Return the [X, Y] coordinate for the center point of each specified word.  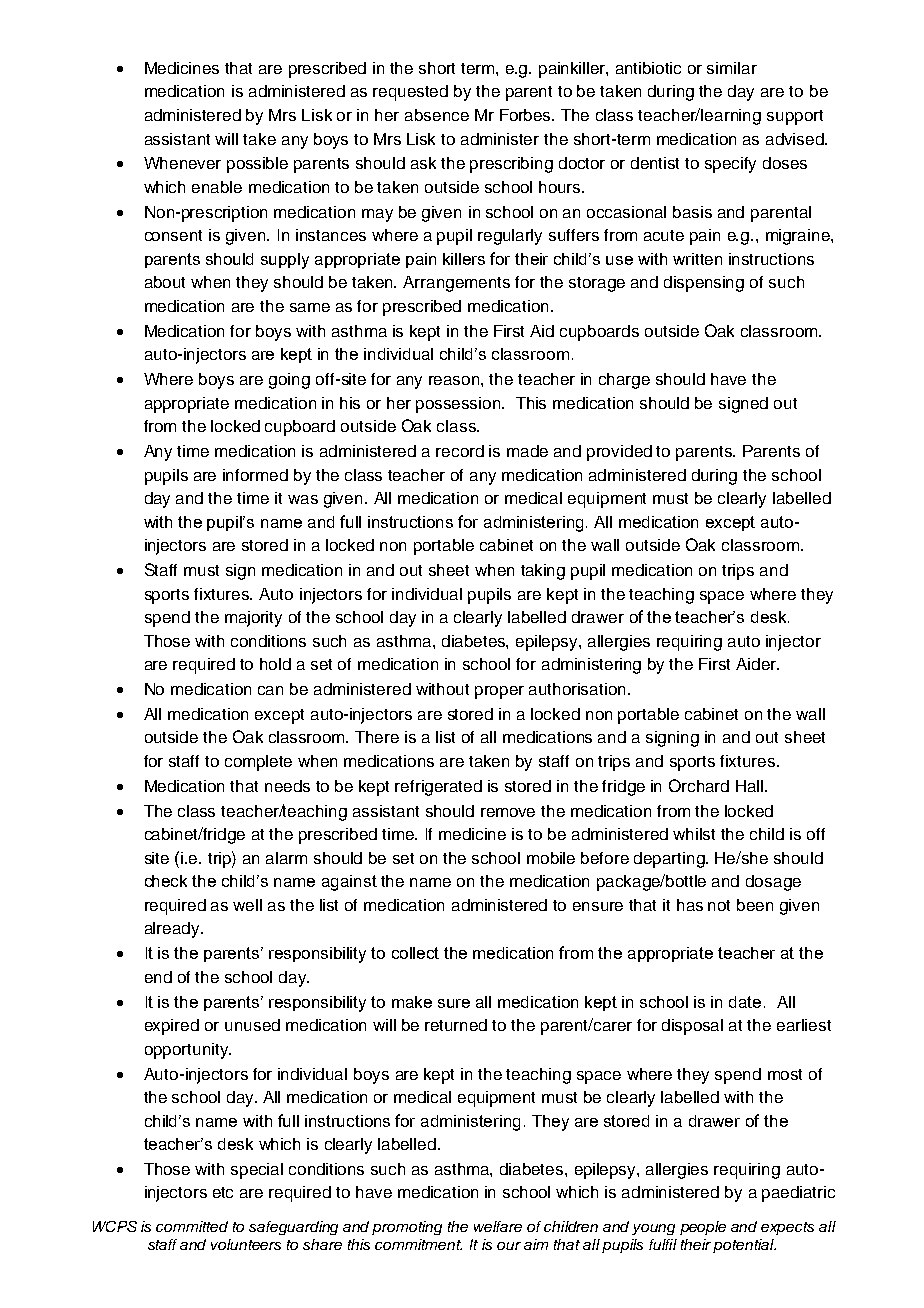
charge [624, 381]
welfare [498, 1226]
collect [415, 953]
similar [732, 68]
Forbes [527, 115]
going [289, 381]
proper [499, 692]
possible [257, 165]
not [719, 905]
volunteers [246, 1244]
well [247, 905]
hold [275, 664]
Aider [757, 664]
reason [455, 380]
